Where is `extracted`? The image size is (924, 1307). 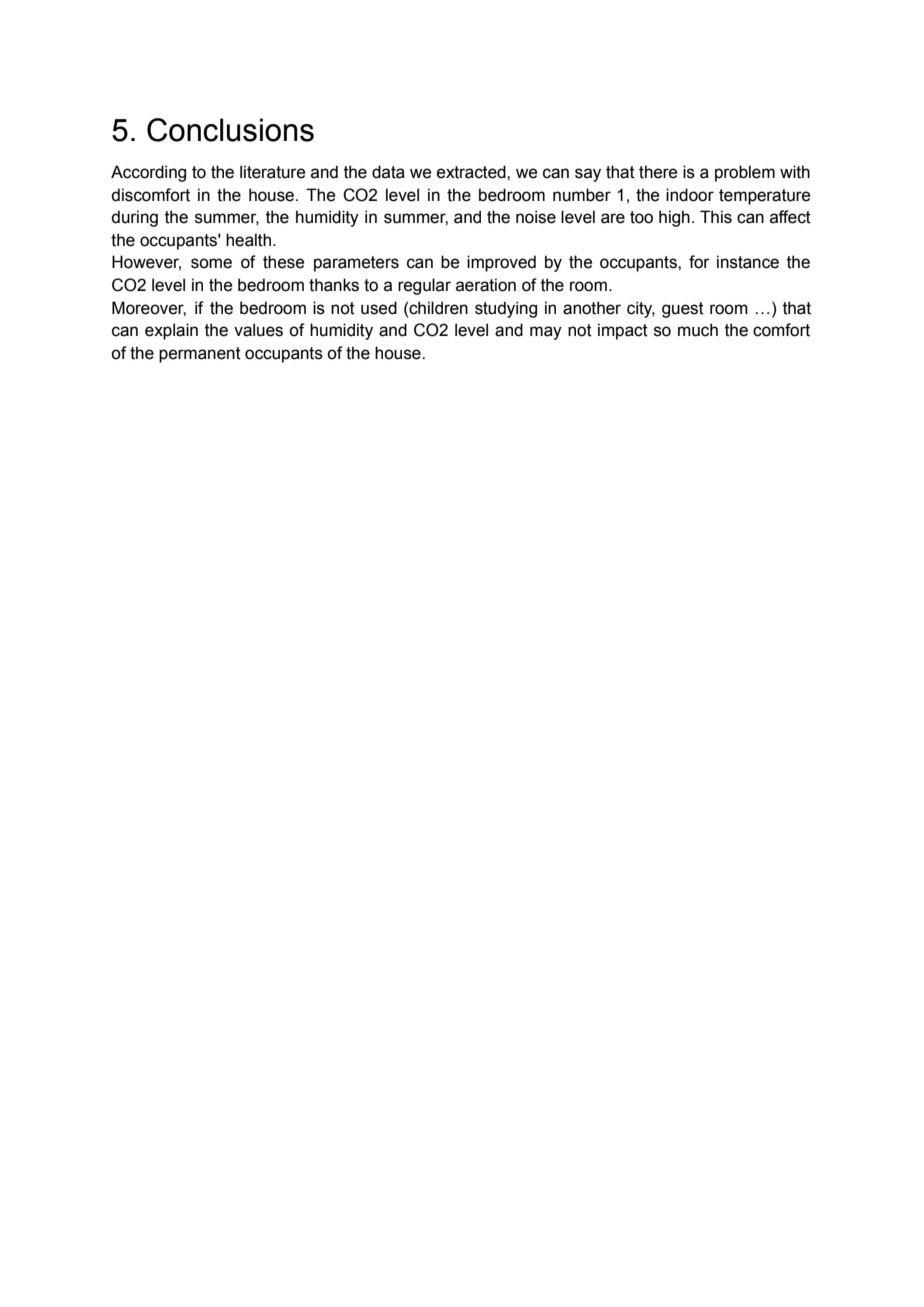 extracted is located at coordinates (472, 172).
